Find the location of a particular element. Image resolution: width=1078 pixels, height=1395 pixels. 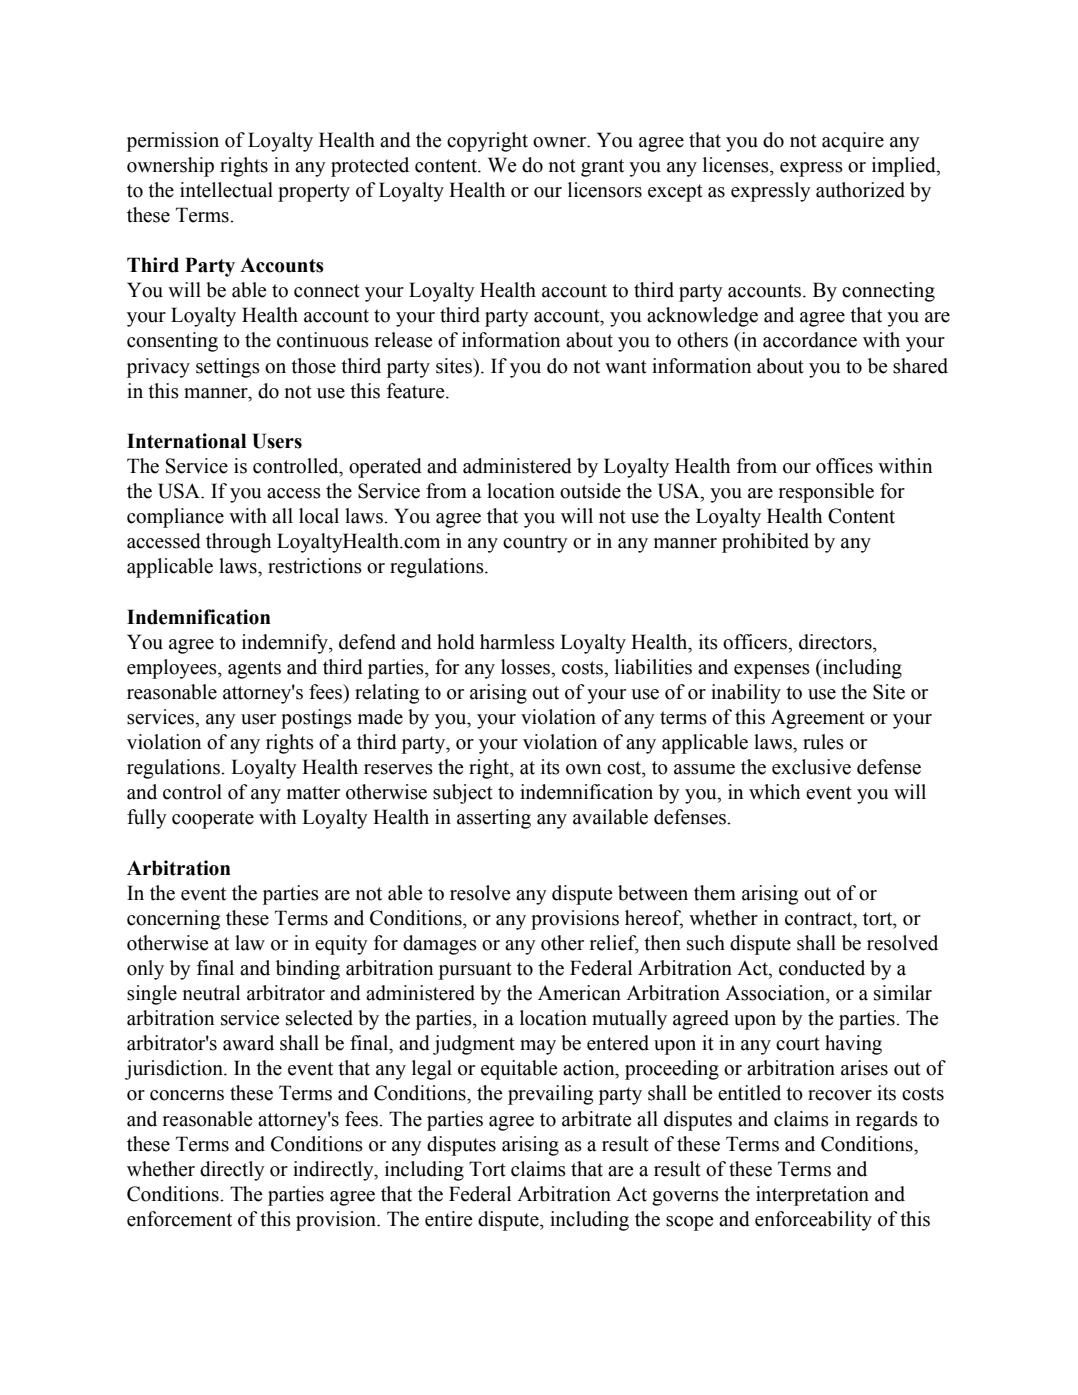

intellectual is located at coordinates (226, 190).
